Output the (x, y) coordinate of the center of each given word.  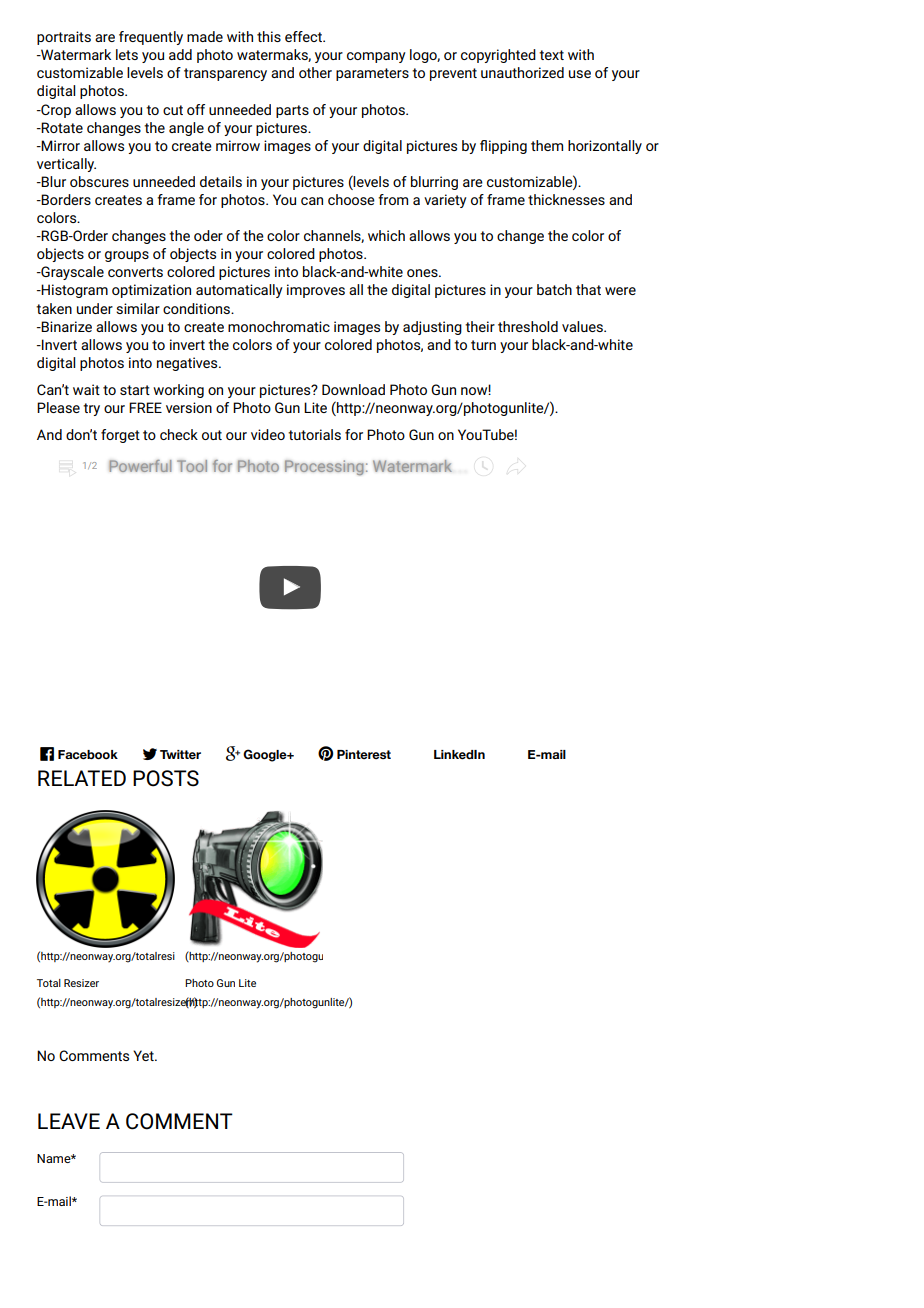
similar (138, 308)
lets (127, 54)
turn (483, 345)
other (315, 72)
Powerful (140, 465)
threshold (528, 326)
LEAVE (69, 1121)
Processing (324, 468)
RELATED (82, 778)
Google (266, 755)
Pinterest (364, 754)
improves (316, 291)
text (551, 55)
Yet (144, 1055)
